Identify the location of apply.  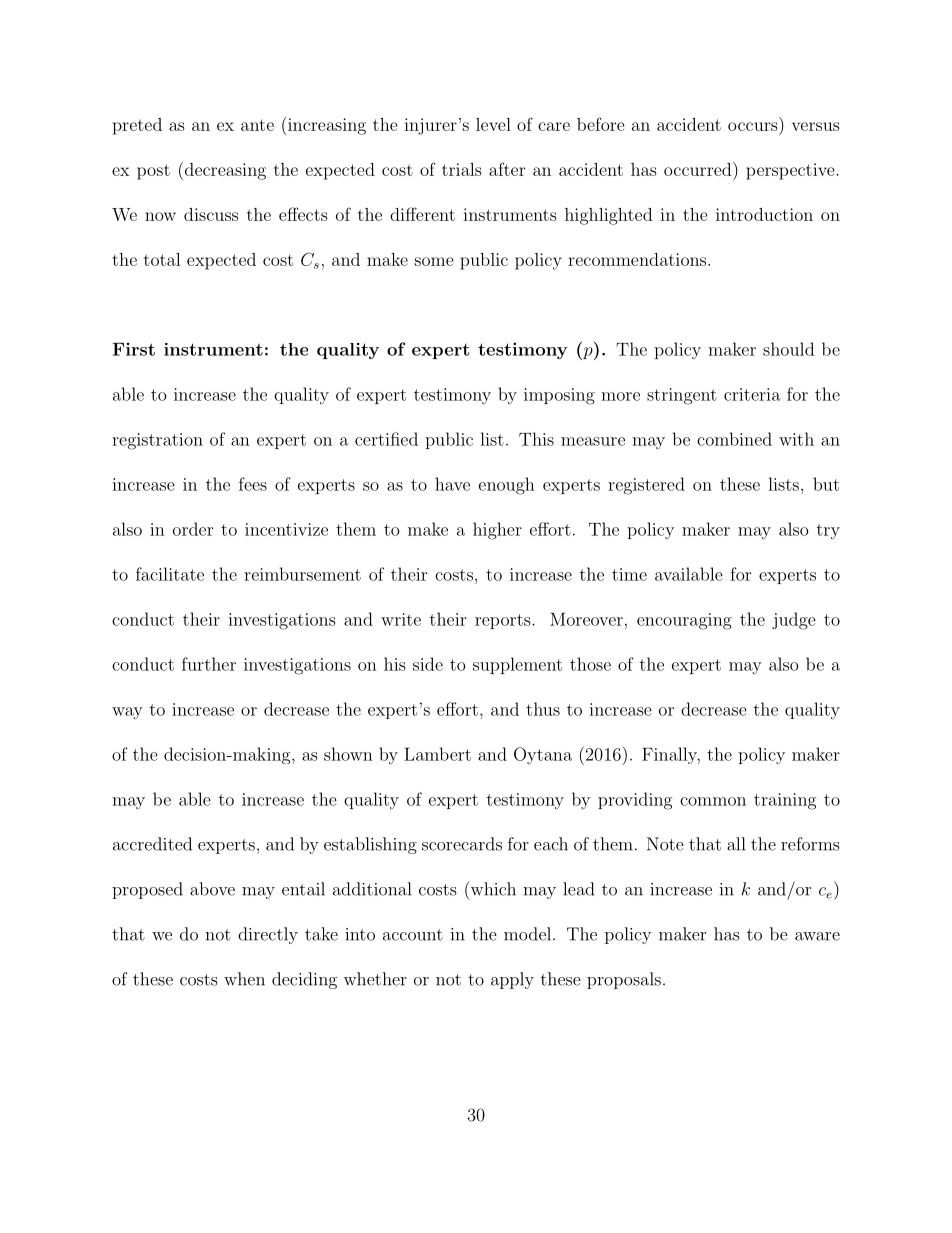
(512, 980).
